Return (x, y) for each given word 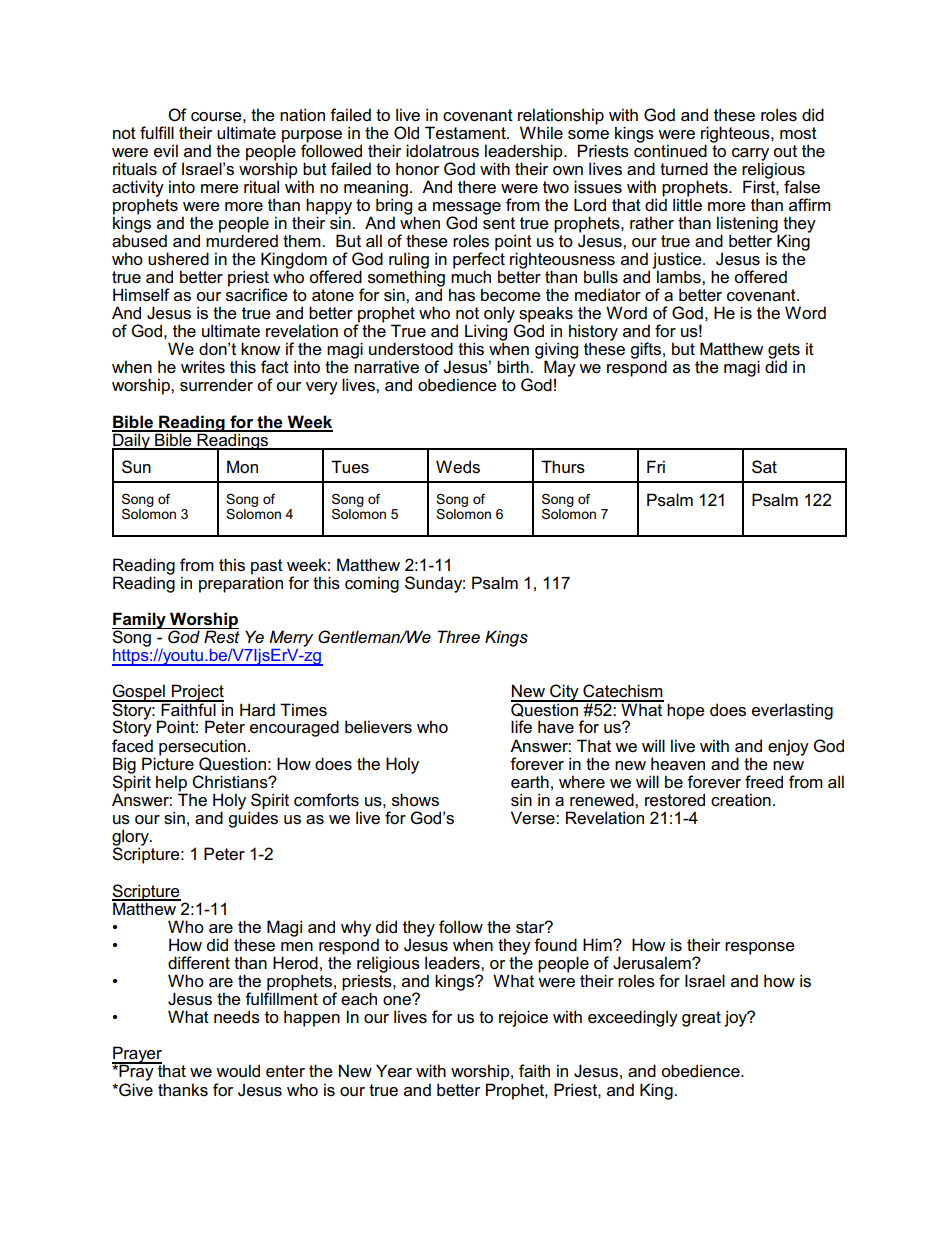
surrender (216, 385)
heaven (678, 764)
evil (166, 150)
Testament (466, 133)
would (238, 1071)
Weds (458, 467)
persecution (202, 747)
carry (750, 155)
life (521, 727)
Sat (764, 467)
